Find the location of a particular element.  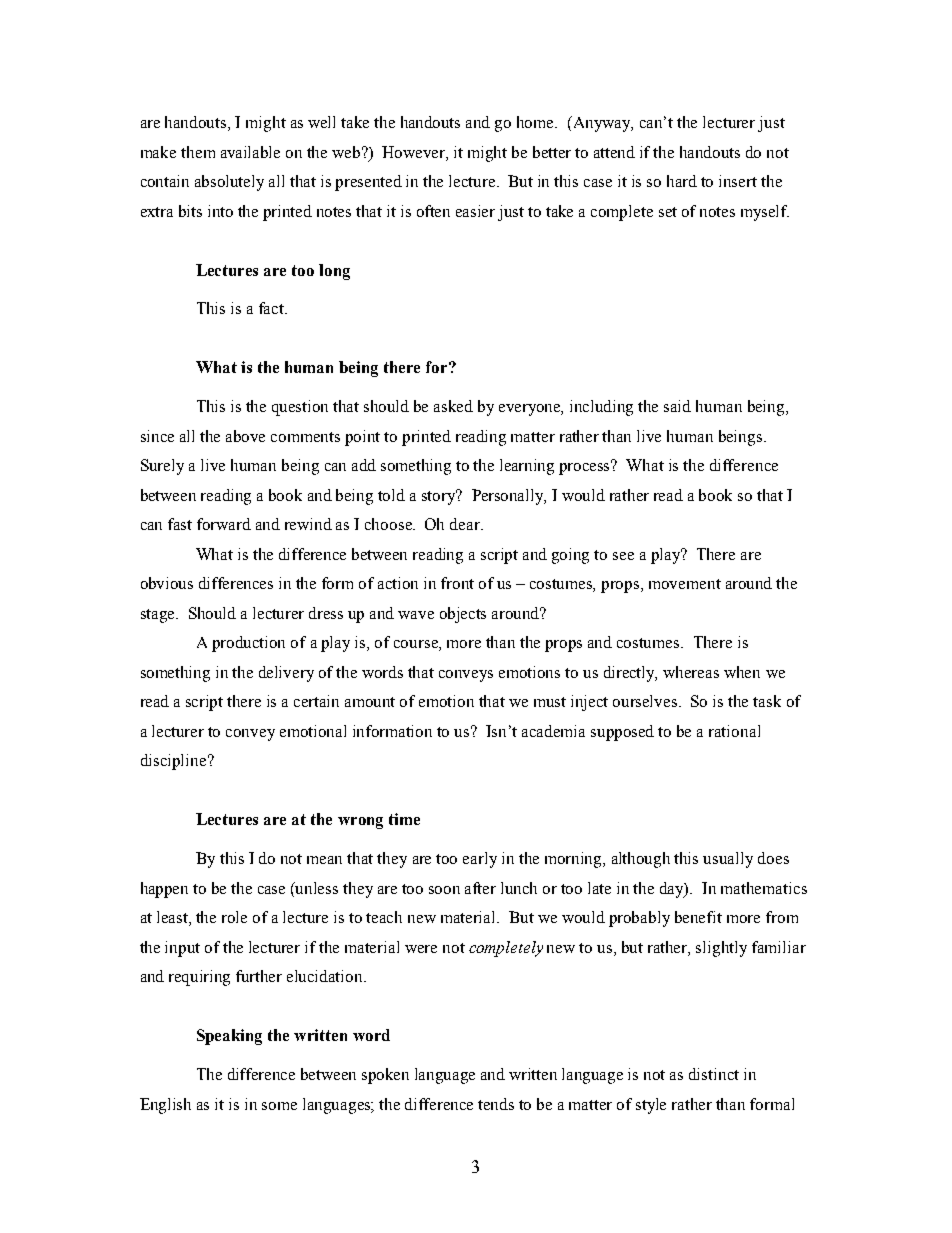

available is located at coordinates (250, 152).
